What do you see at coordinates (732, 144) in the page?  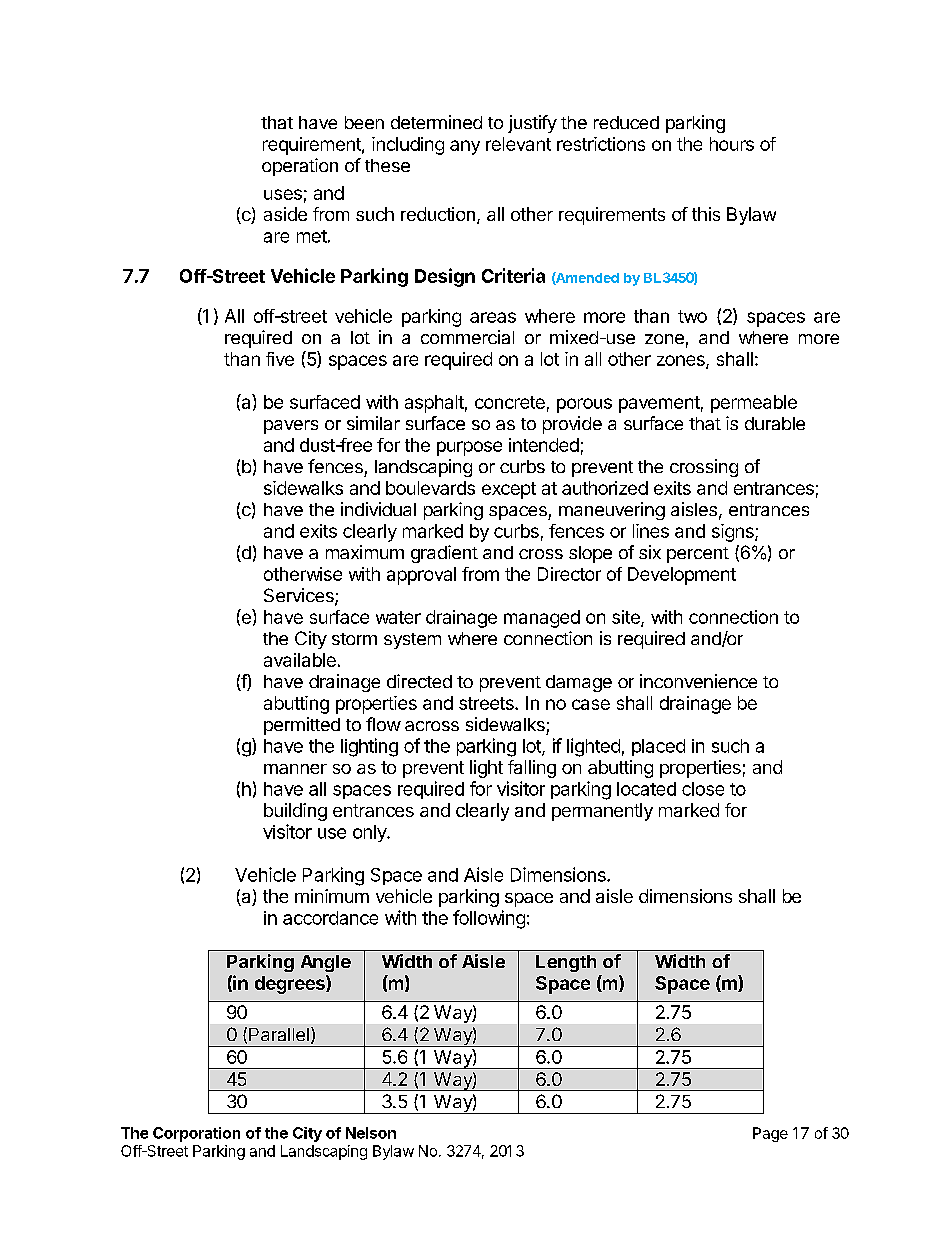 I see `hours` at bounding box center [732, 144].
